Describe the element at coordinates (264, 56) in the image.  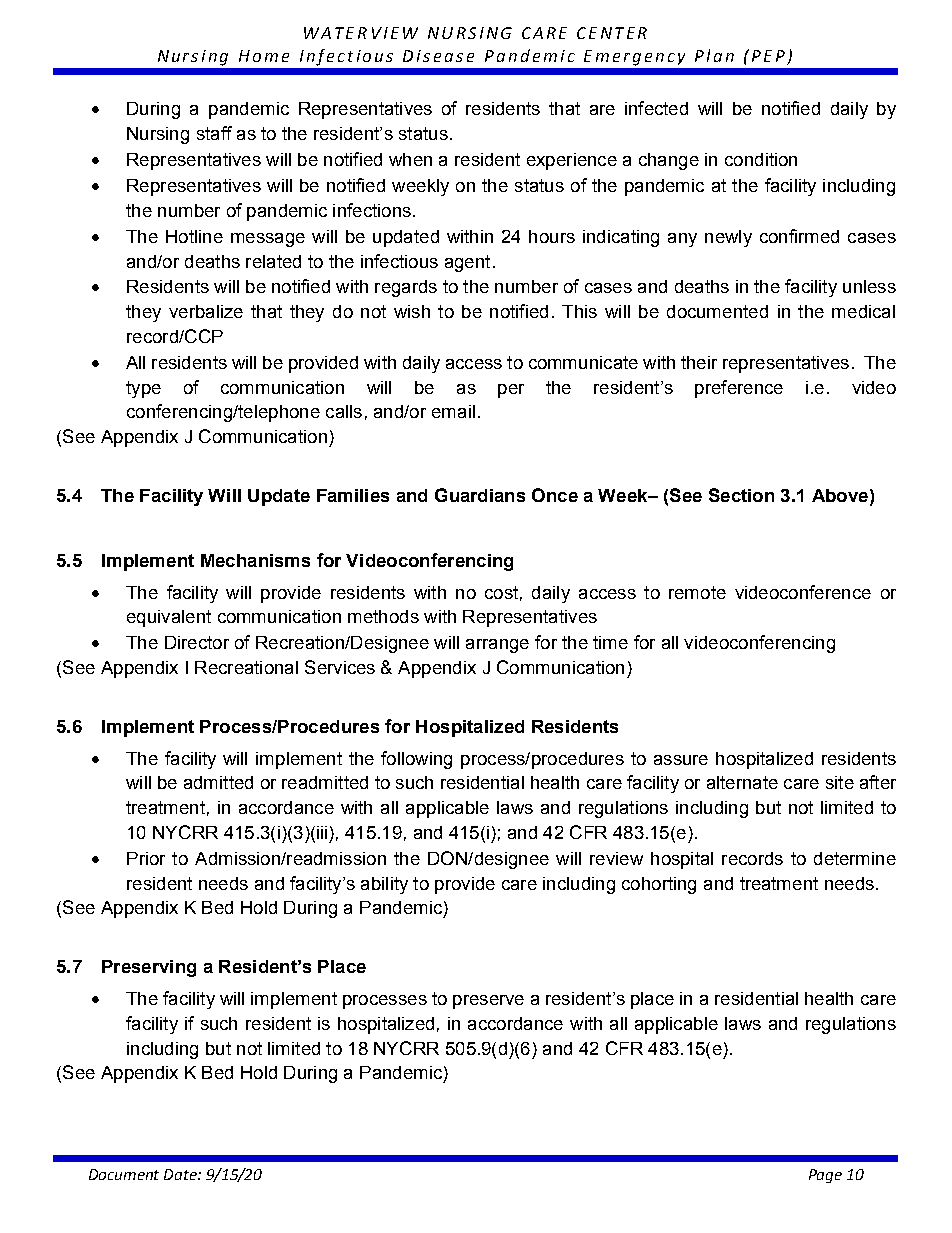
I see `Home` at that location.
